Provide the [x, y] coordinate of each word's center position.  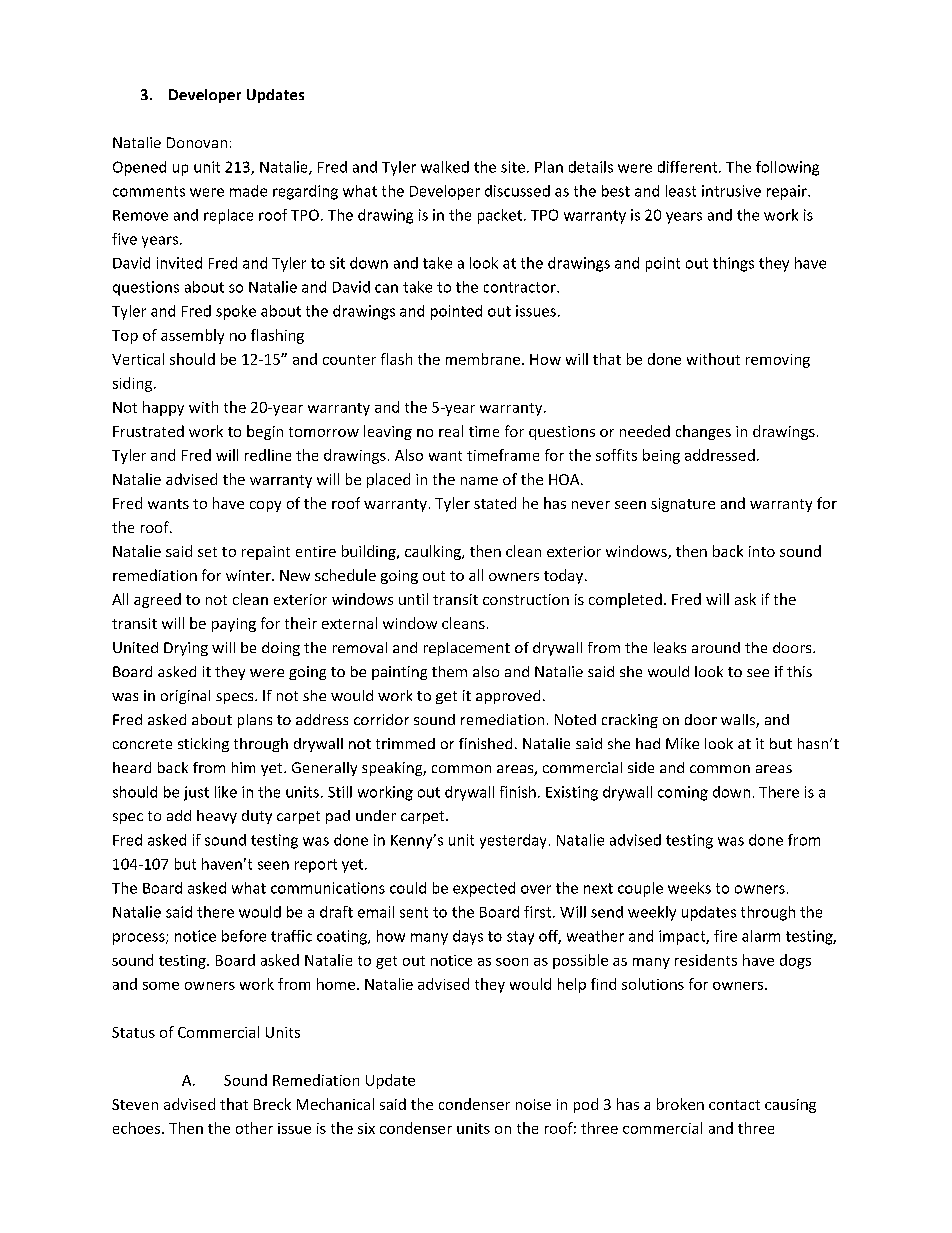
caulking [434, 552]
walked [445, 167]
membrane [484, 359]
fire [725, 936]
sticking [203, 745]
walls [739, 721]
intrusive [731, 191]
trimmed [405, 743]
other [254, 1128]
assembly [192, 336]
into [762, 551]
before [244, 936]
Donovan [197, 142]
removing [778, 361]
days [468, 937]
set [207, 552]
